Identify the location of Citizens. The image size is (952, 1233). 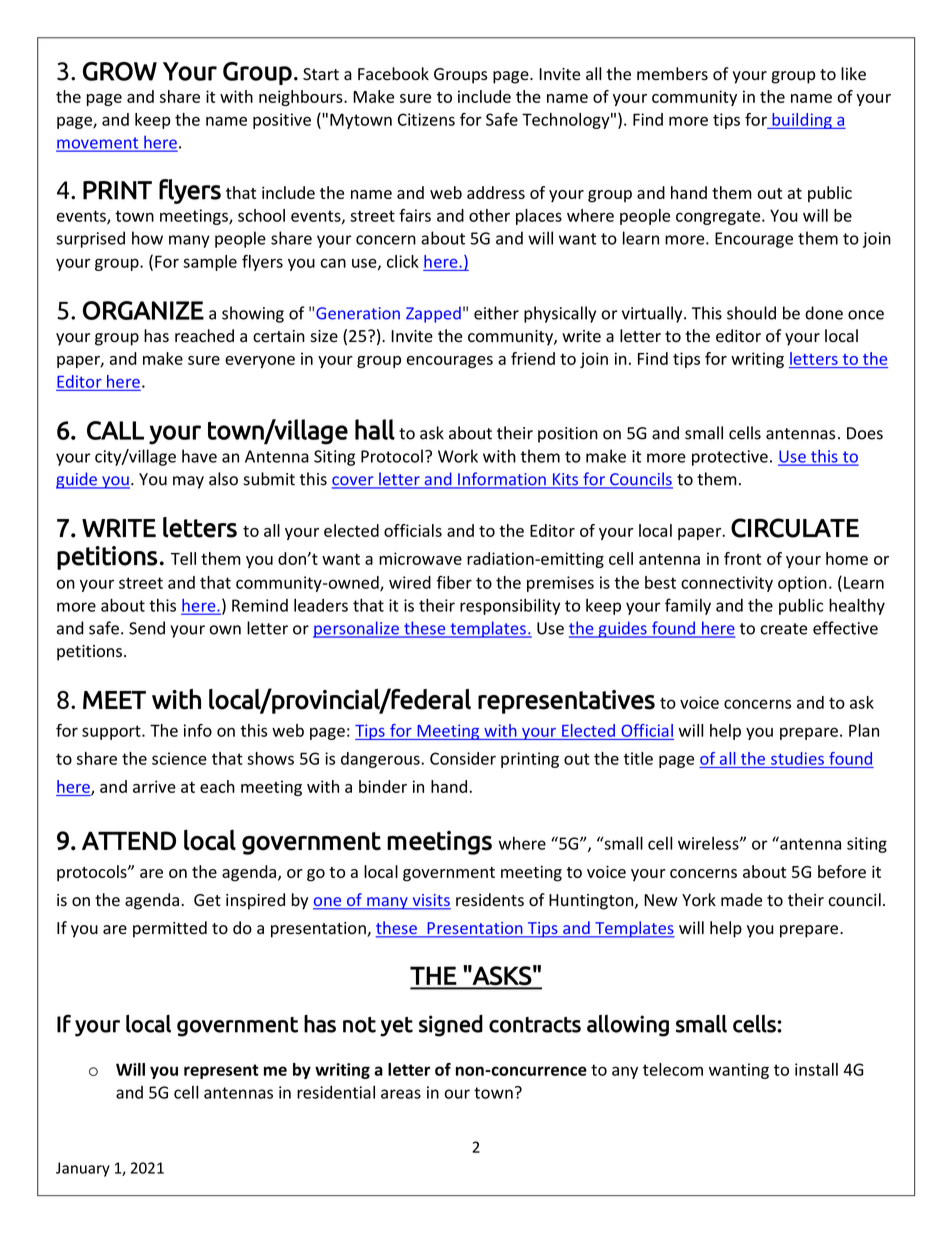
(426, 119).
